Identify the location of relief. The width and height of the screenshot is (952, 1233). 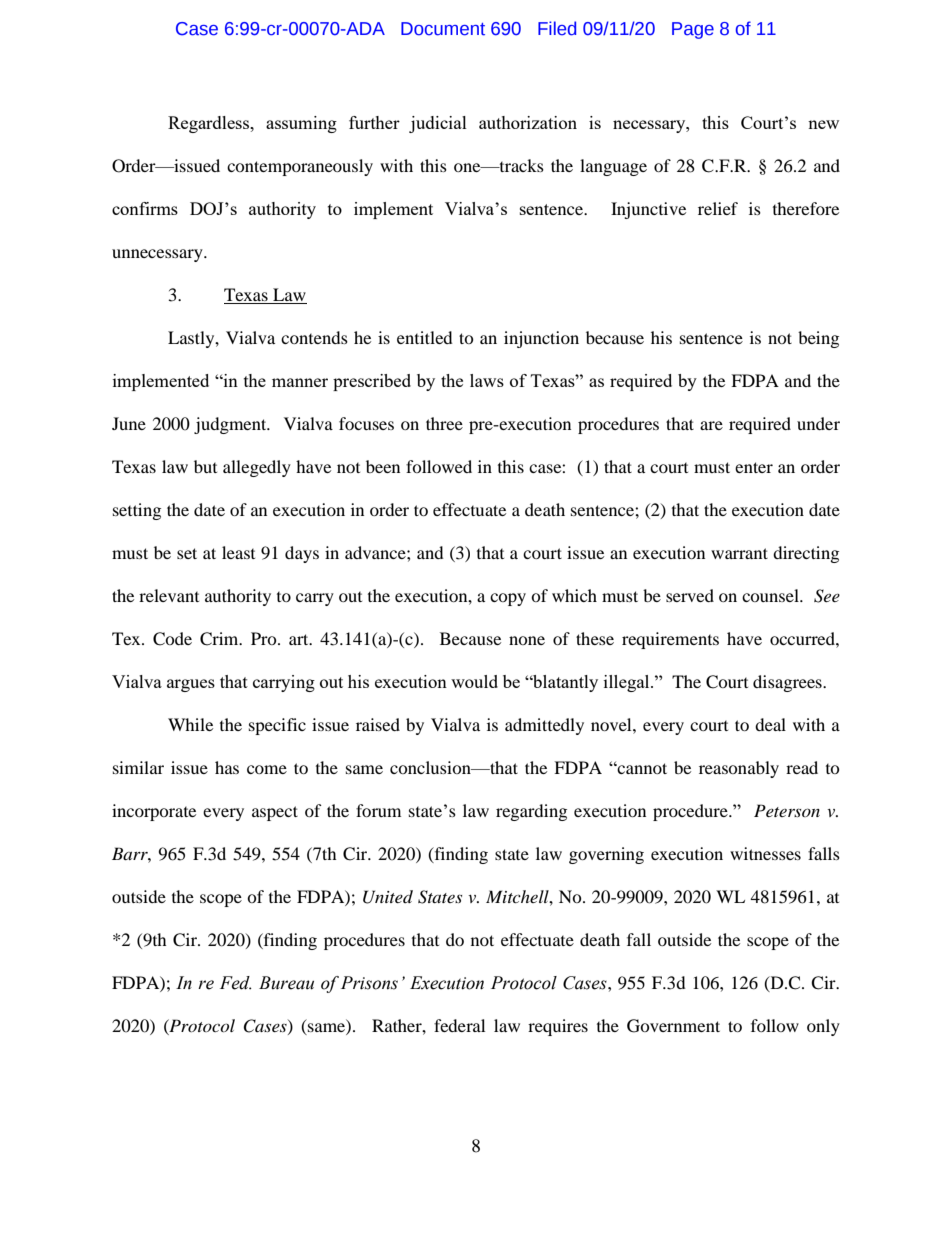
(718, 208).
